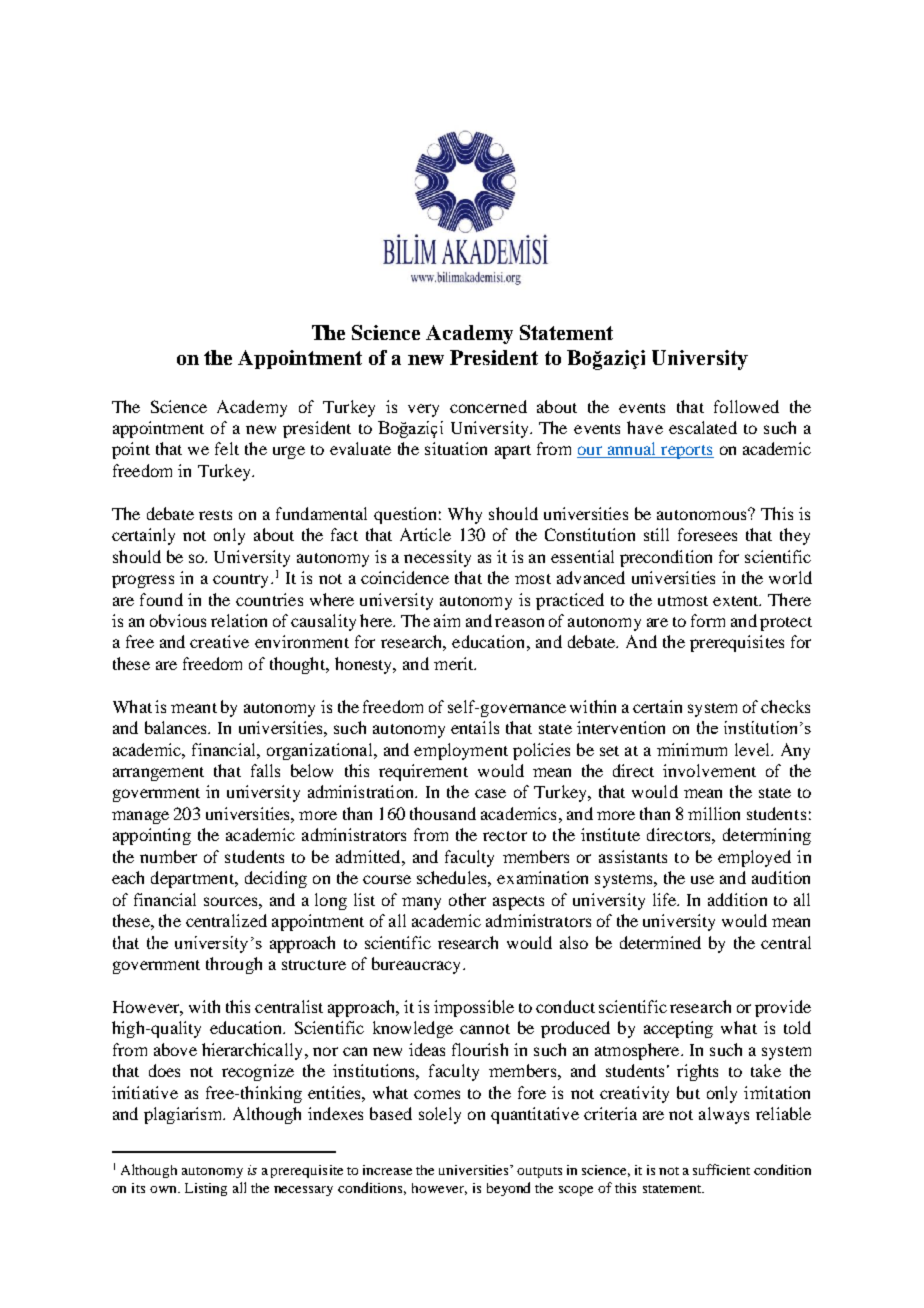 The image size is (924, 1308). I want to click on sufficient, so click(721, 1169).
